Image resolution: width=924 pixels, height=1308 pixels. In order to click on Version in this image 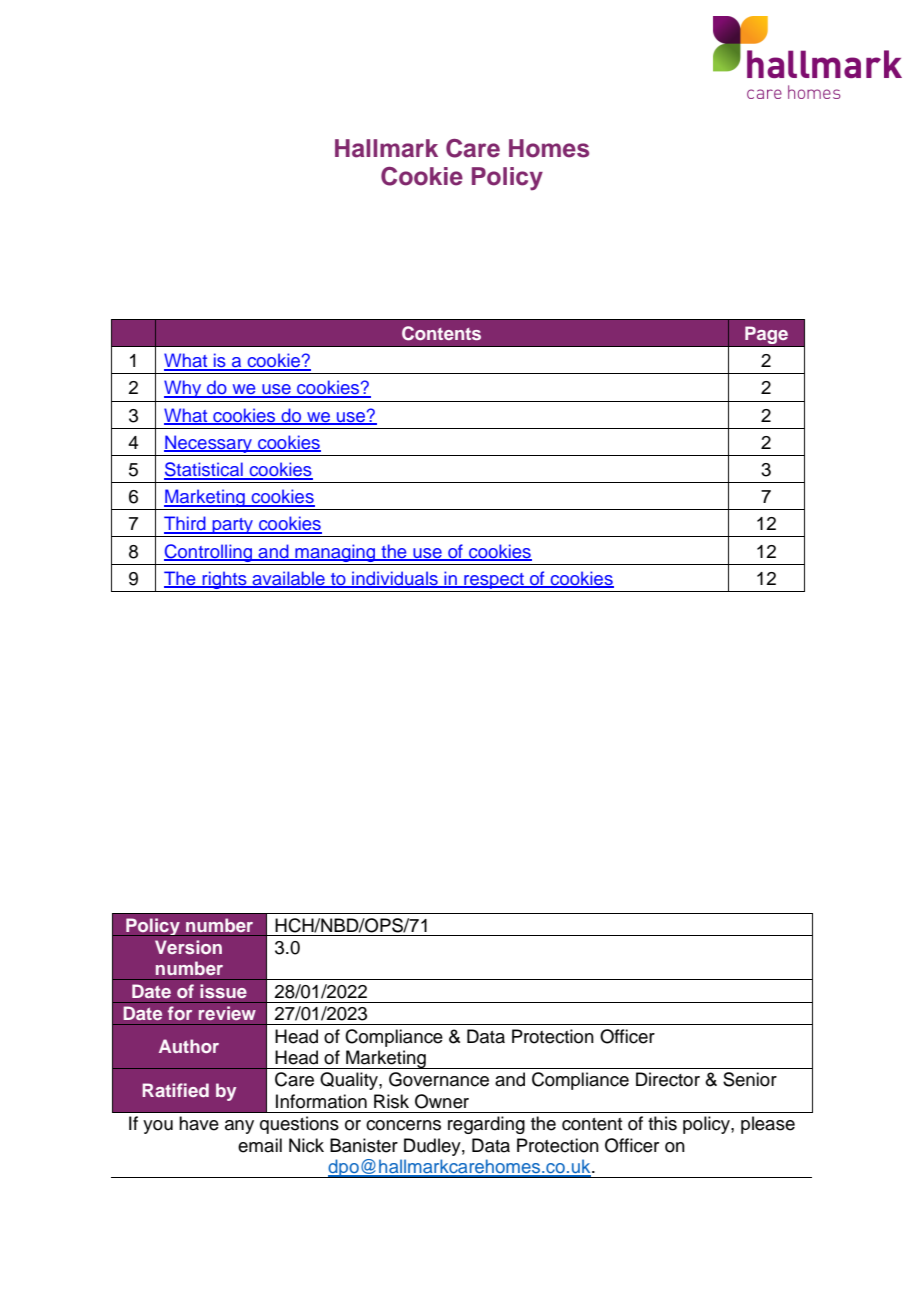, I will do `click(188, 947)`.
